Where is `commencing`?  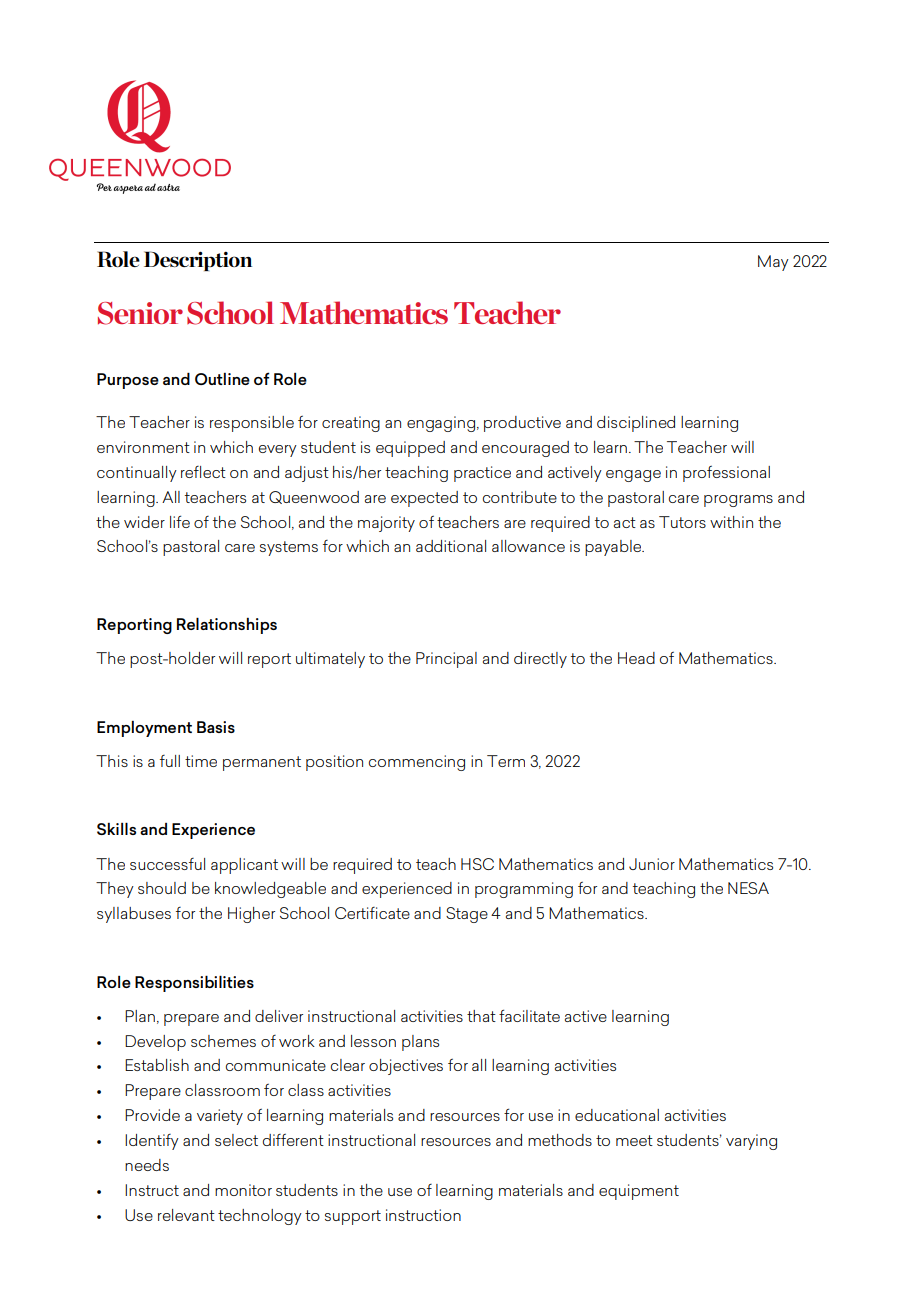 commencing is located at coordinates (417, 763).
